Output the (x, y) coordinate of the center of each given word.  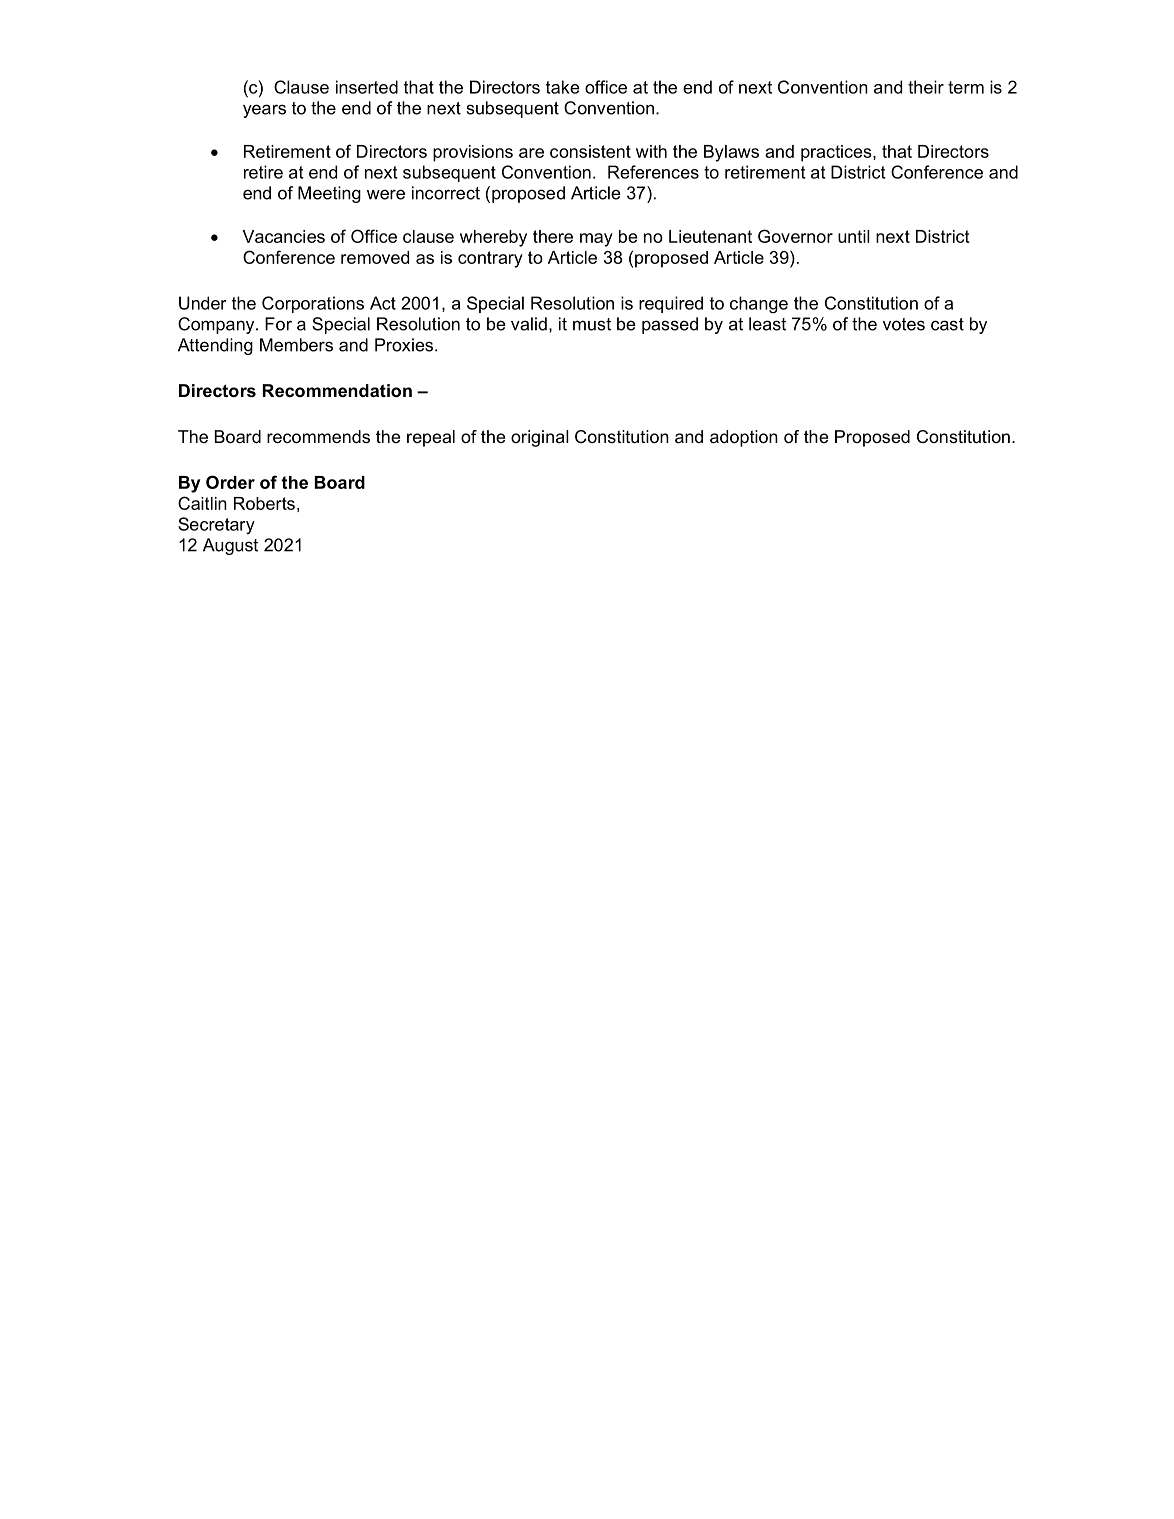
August (230, 546)
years (264, 111)
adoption (744, 438)
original (540, 438)
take (563, 87)
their (926, 87)
